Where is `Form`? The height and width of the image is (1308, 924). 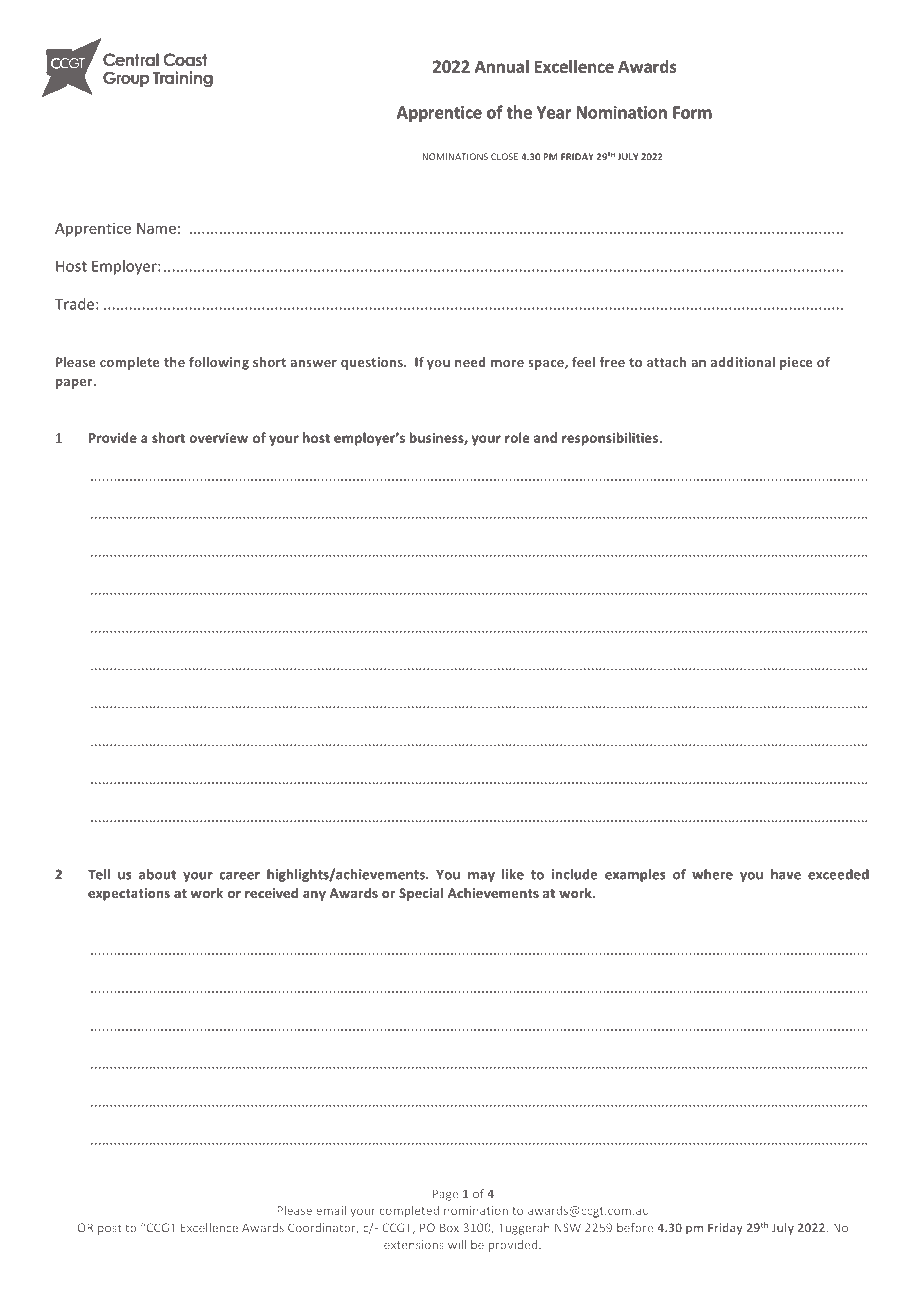
Form is located at coordinates (692, 112).
